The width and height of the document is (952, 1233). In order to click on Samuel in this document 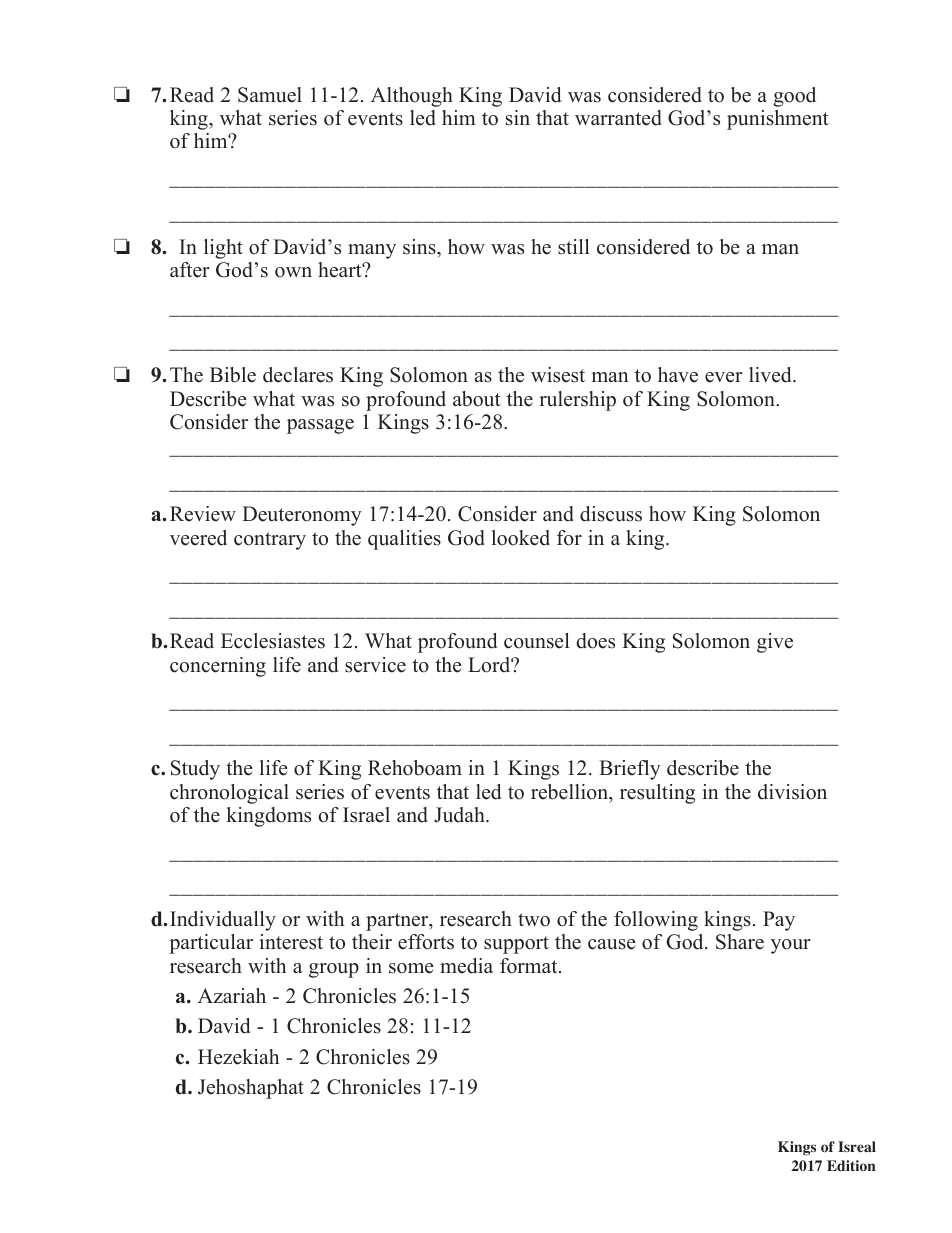, I will do `click(270, 95)`.
